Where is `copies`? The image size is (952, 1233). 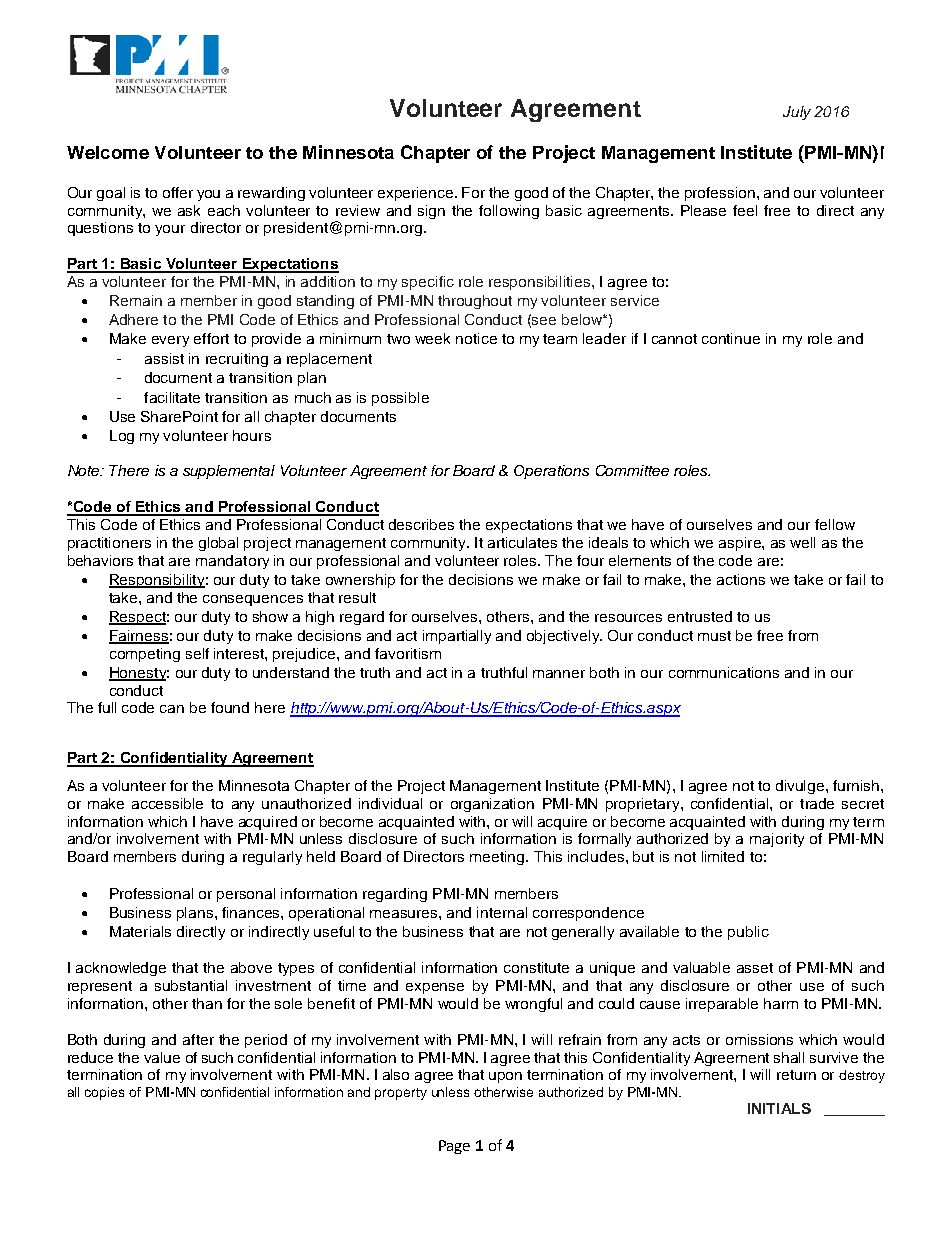
copies is located at coordinates (104, 1093).
